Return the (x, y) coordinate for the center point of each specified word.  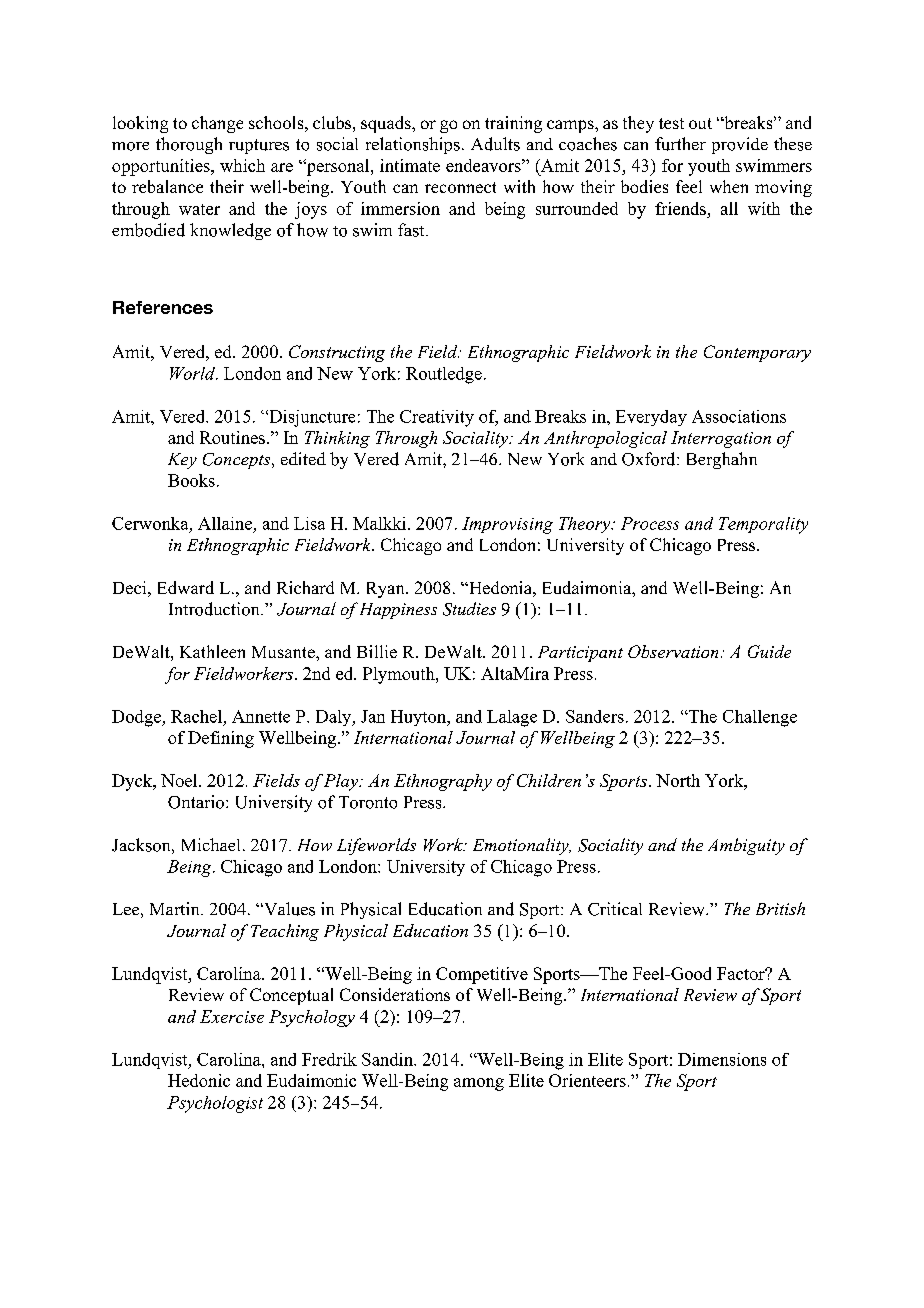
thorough (189, 145)
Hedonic (199, 1080)
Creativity (437, 418)
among (479, 1084)
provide (740, 145)
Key (182, 461)
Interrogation (721, 439)
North (678, 780)
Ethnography (443, 782)
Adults (495, 144)
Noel (180, 780)
